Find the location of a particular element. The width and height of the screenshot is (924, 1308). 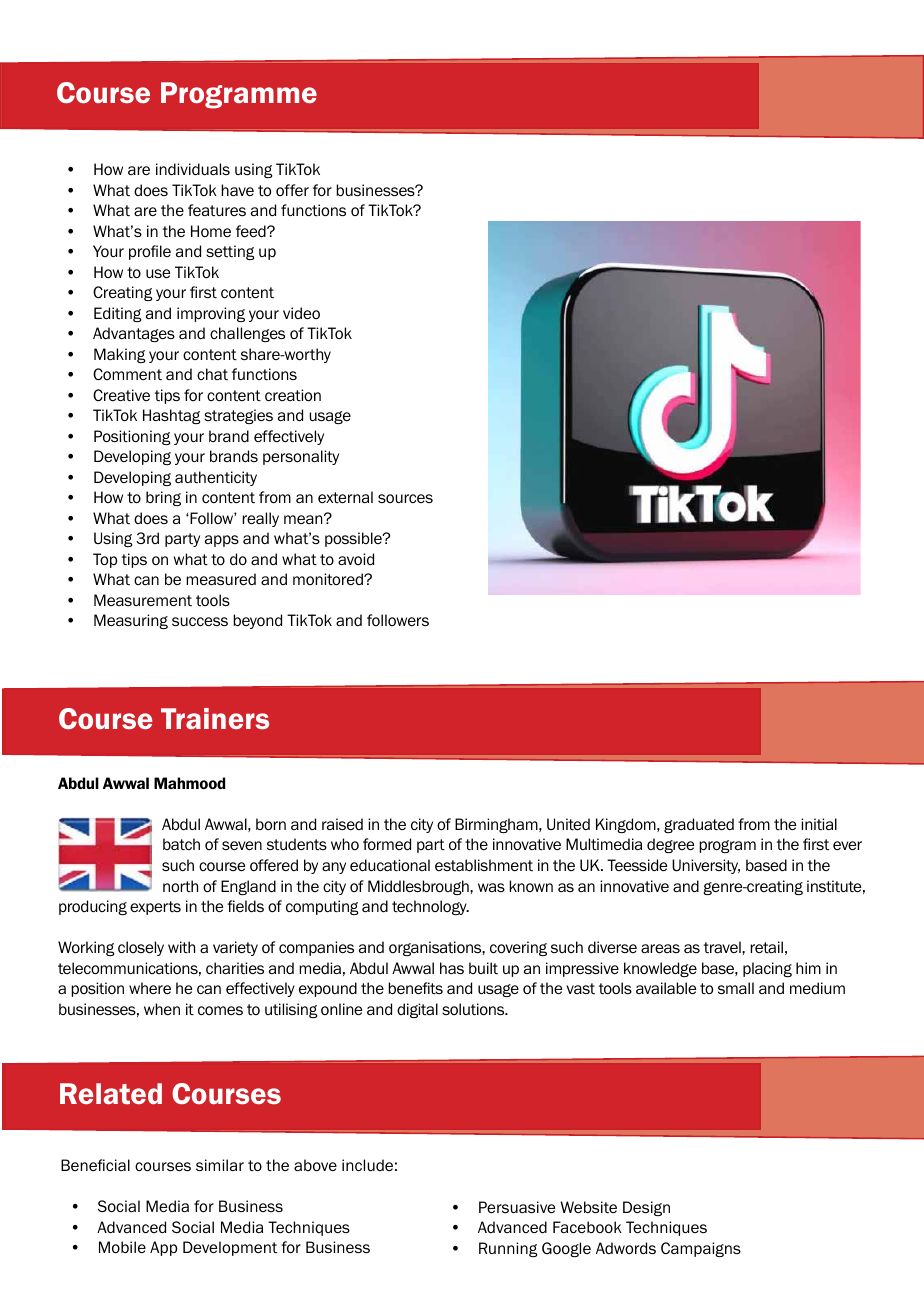

apps is located at coordinates (222, 541).
